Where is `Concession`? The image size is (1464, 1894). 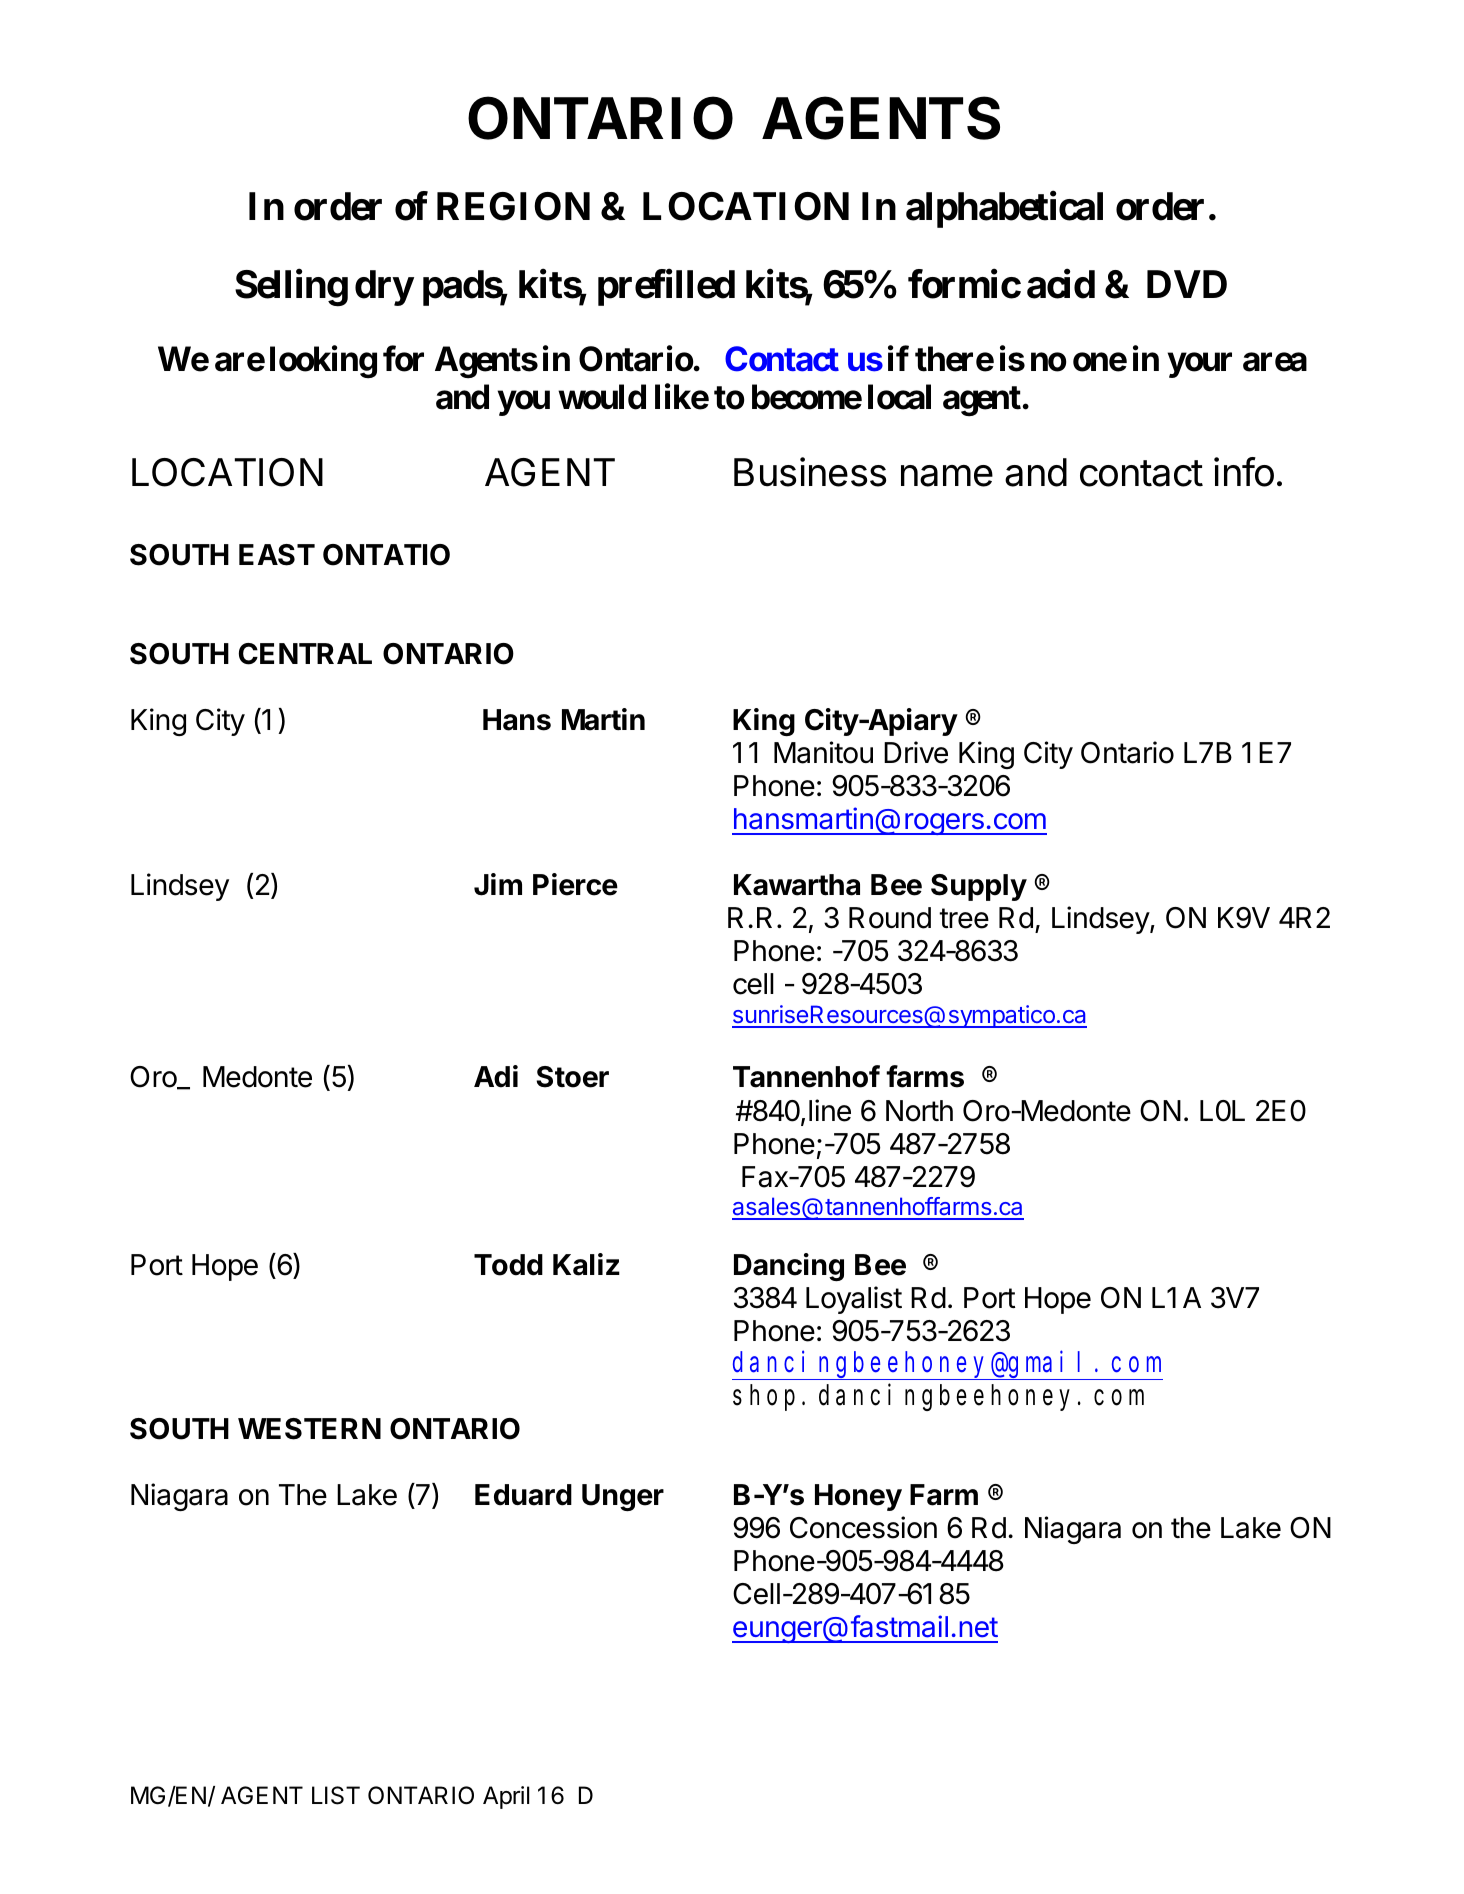 Concession is located at coordinates (863, 1527).
